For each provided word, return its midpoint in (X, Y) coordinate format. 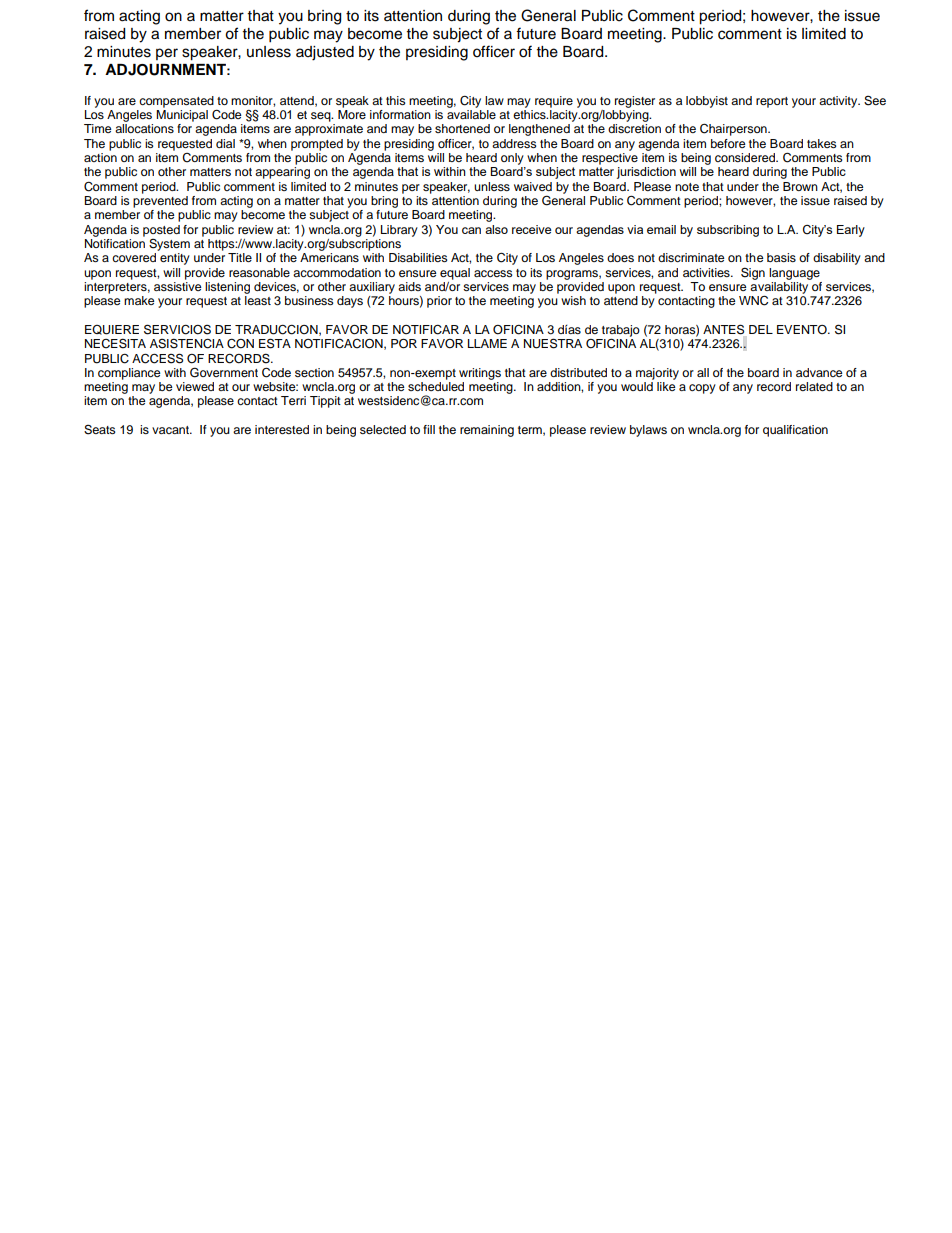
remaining (487, 431)
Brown (800, 186)
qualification (795, 431)
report (772, 102)
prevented (160, 202)
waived (533, 186)
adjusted (325, 53)
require (554, 102)
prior (439, 302)
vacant (171, 430)
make (139, 300)
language (794, 274)
